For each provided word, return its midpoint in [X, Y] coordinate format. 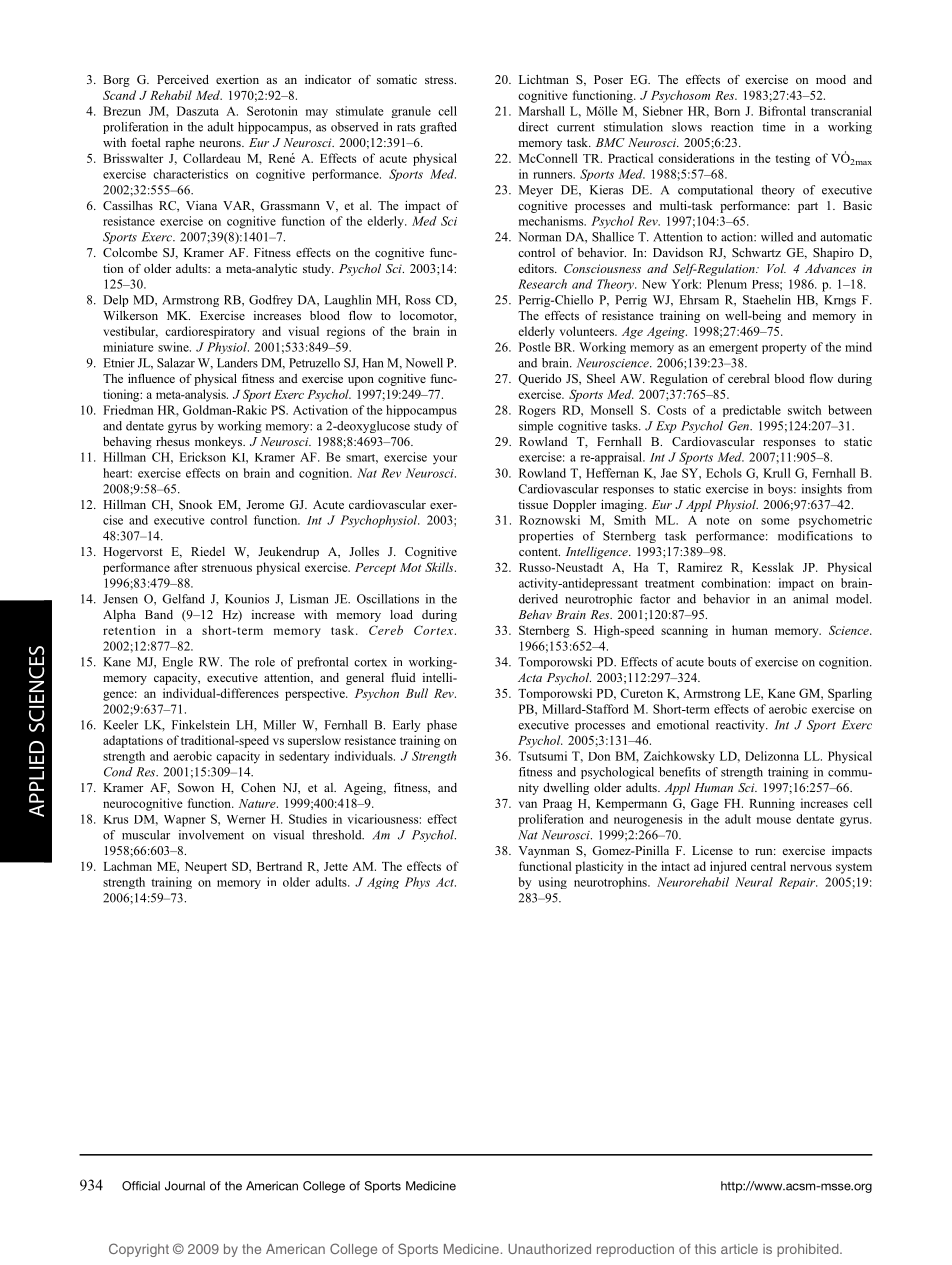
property [784, 349]
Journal [185, 1186]
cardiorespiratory [210, 332]
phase [442, 726]
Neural [754, 882]
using [552, 883]
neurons [221, 144]
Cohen [258, 787]
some [775, 521]
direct [533, 127]
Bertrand [279, 866]
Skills [440, 567]
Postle [534, 347]
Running [772, 804]
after [186, 567]
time [773, 127]
